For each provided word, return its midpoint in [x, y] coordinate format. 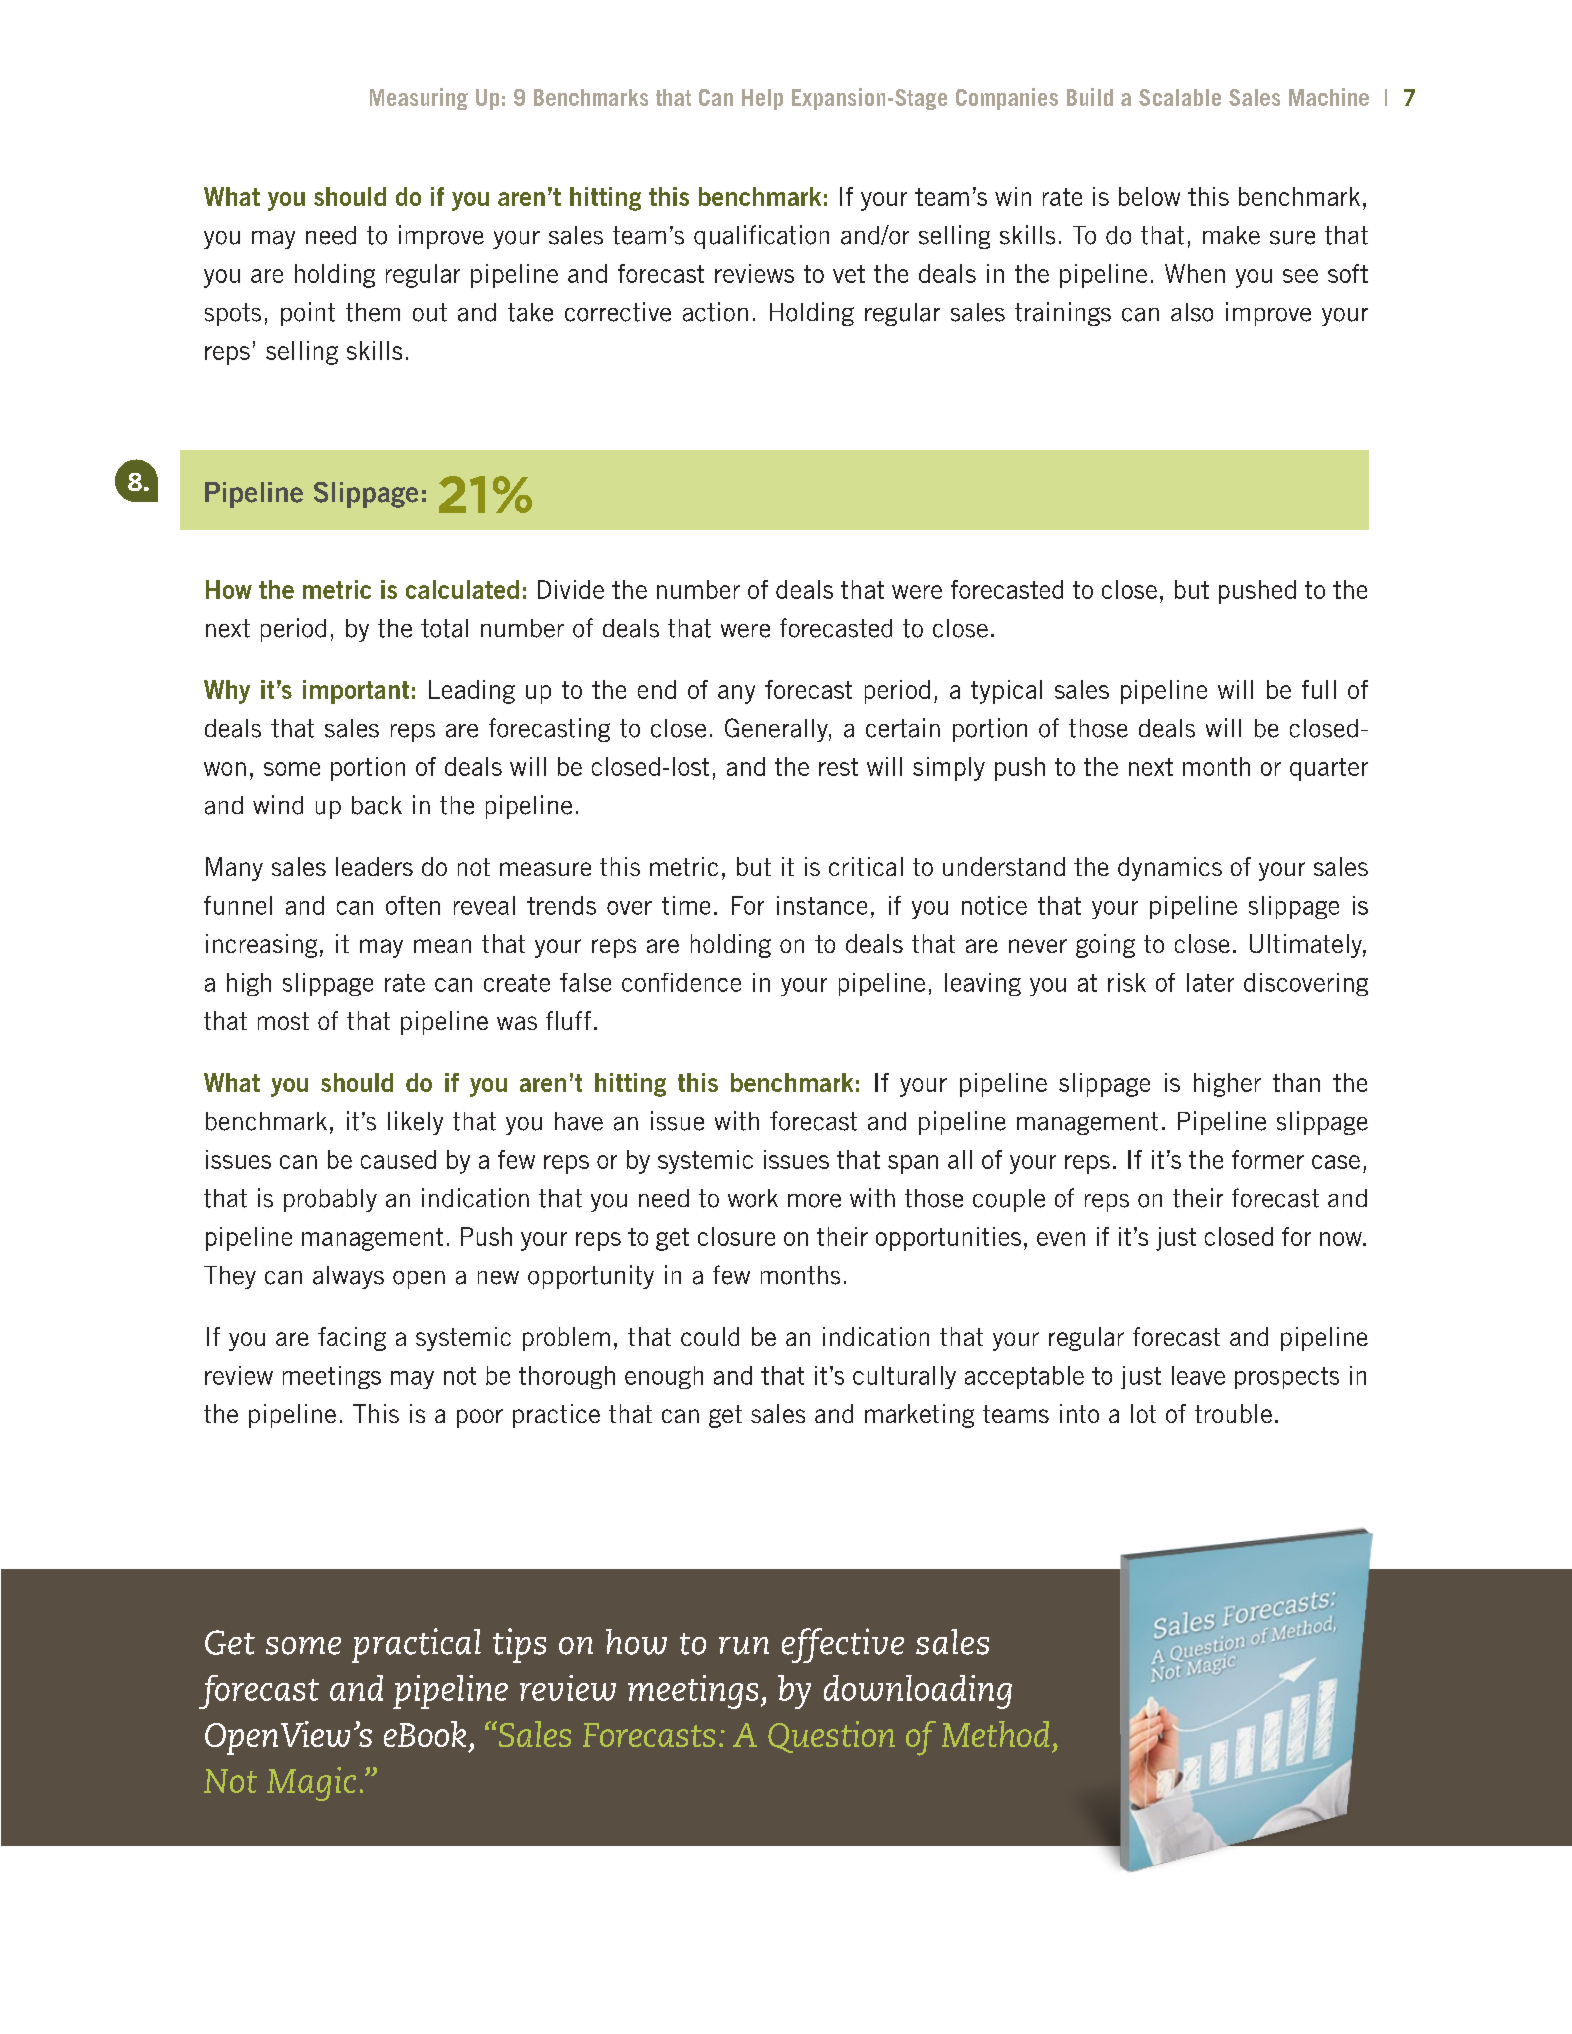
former [1268, 1159]
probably [330, 1200]
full [1319, 689]
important [356, 692]
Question [831, 1737]
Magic [311, 1784]
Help [762, 99]
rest [838, 767]
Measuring [419, 99]
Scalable [1180, 97]
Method [996, 1734]
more [814, 1201]
